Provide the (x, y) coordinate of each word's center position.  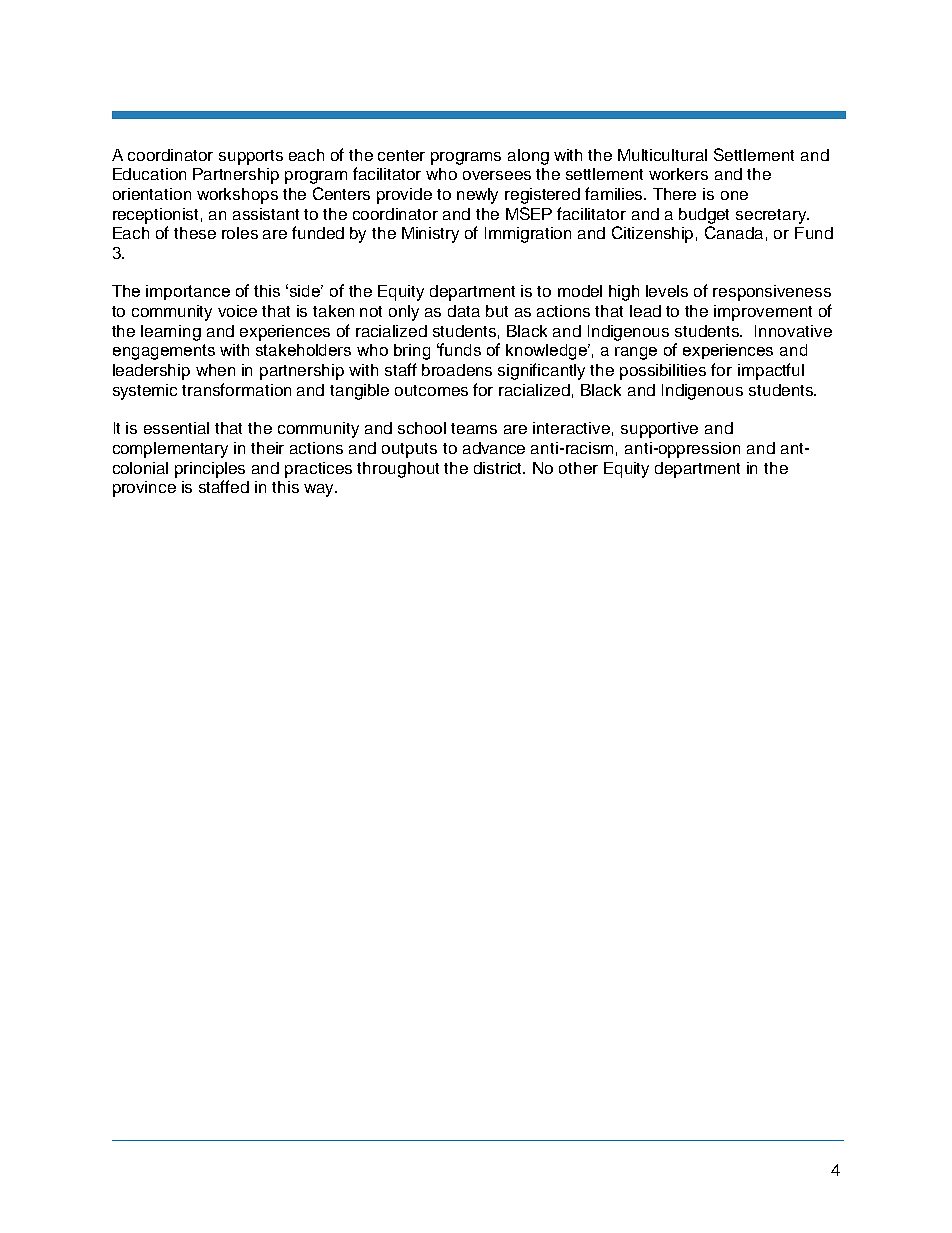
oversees (497, 175)
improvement (763, 313)
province (144, 489)
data (464, 311)
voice (237, 311)
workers (678, 174)
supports (251, 157)
